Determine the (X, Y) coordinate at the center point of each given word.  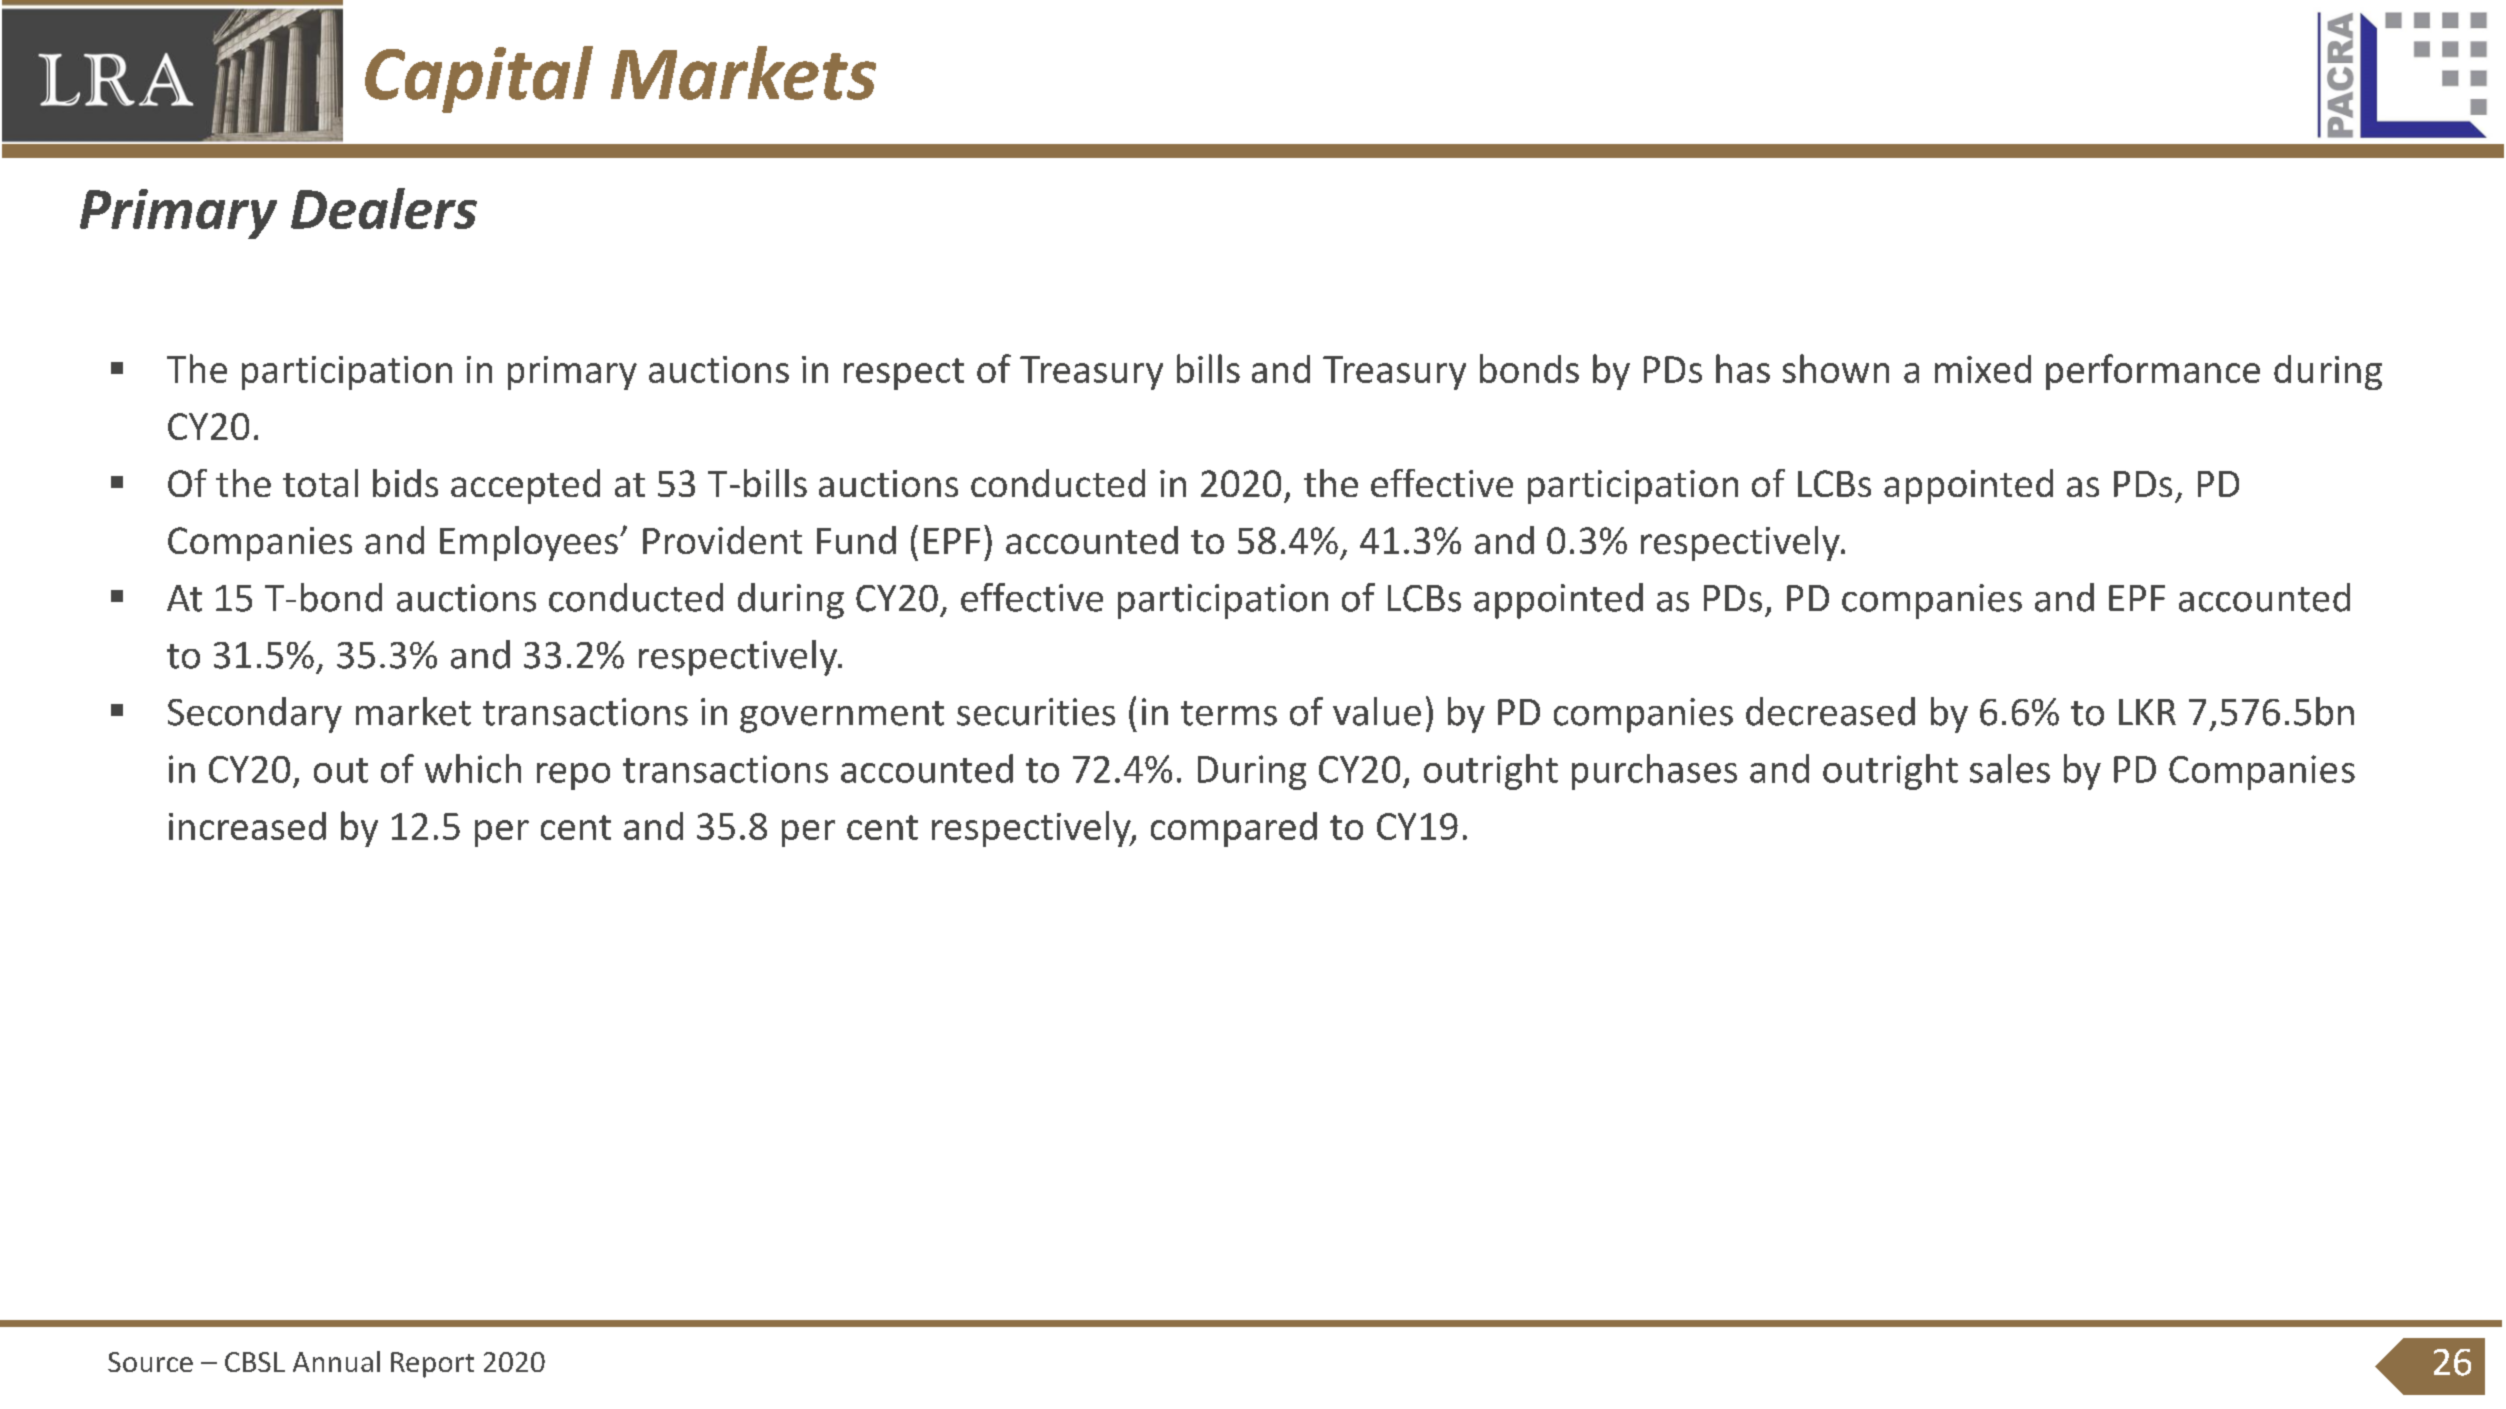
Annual (336, 1361)
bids (405, 483)
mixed (1983, 369)
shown (1836, 368)
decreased (1830, 711)
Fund (856, 540)
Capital (479, 79)
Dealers (384, 208)
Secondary (255, 715)
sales (2010, 768)
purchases (1654, 772)
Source (150, 1362)
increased (247, 826)
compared (1234, 829)
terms (1229, 713)
